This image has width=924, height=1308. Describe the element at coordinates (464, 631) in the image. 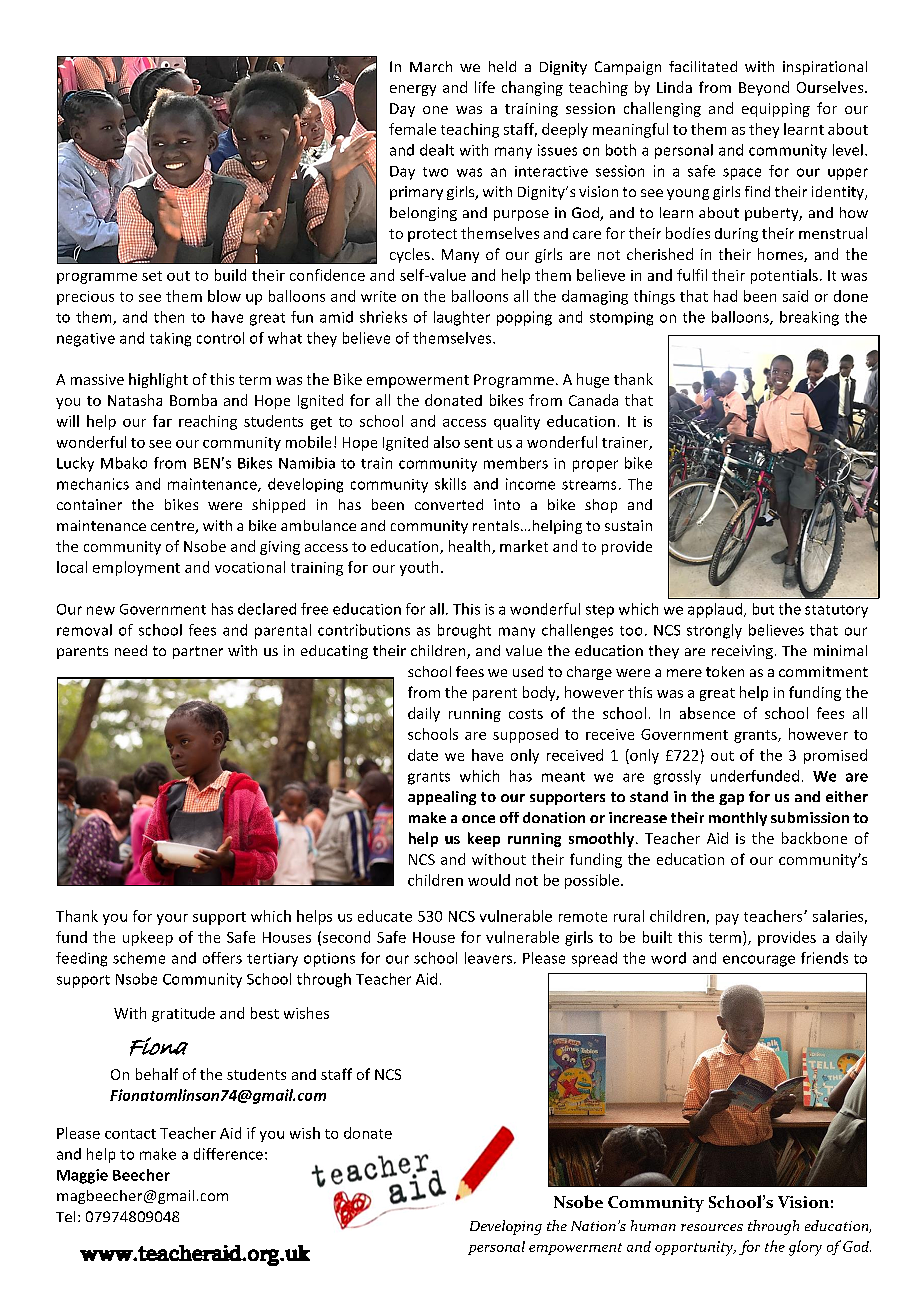

I see `brought` at that location.
